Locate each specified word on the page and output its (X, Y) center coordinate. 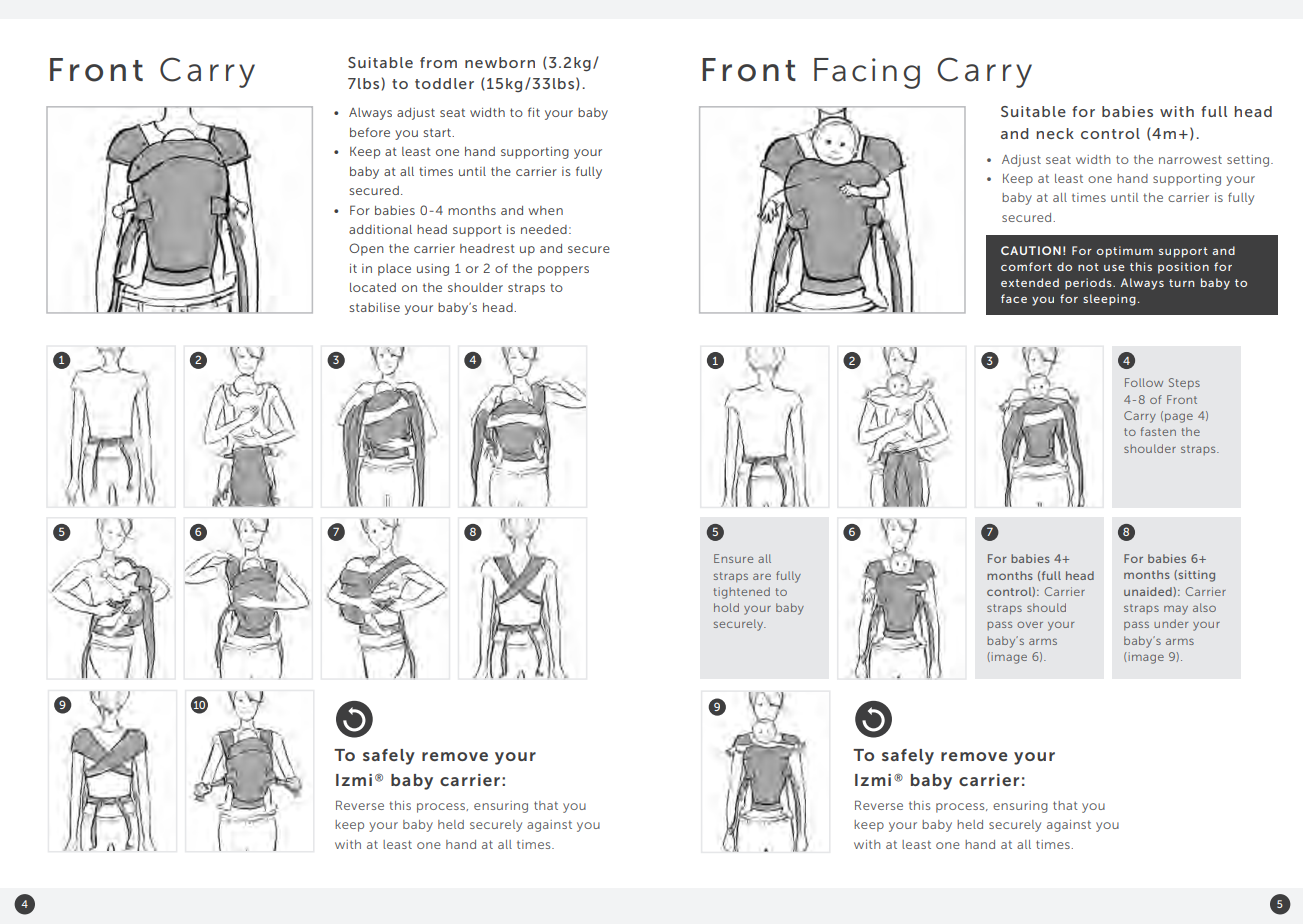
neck (1055, 133)
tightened (741, 593)
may (1176, 610)
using (433, 270)
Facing (867, 73)
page (1179, 418)
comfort (1026, 266)
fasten (1158, 431)
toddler (444, 83)
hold (726, 607)
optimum (1125, 252)
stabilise (375, 307)
